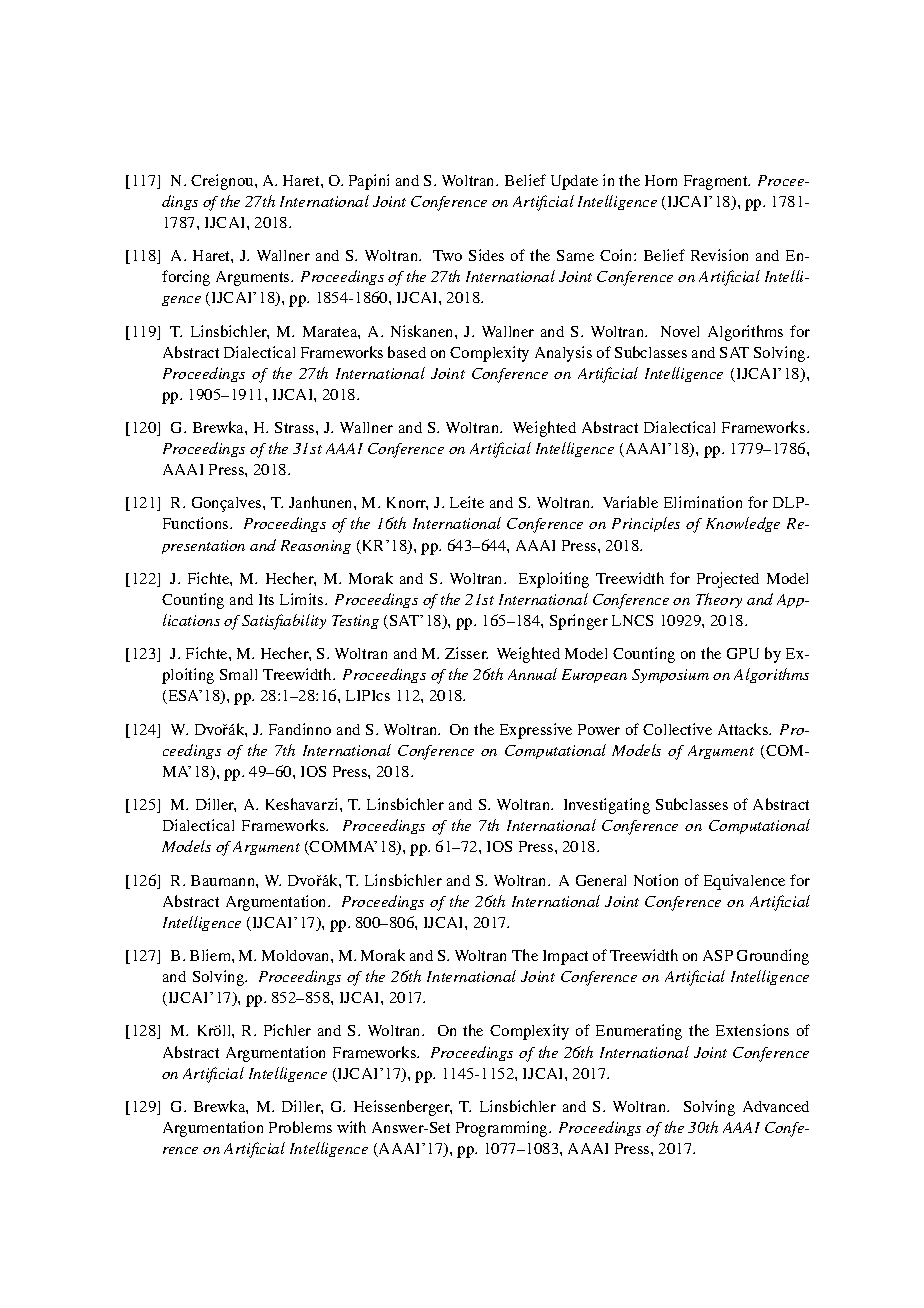  I want to click on Testing, so click(355, 622).
